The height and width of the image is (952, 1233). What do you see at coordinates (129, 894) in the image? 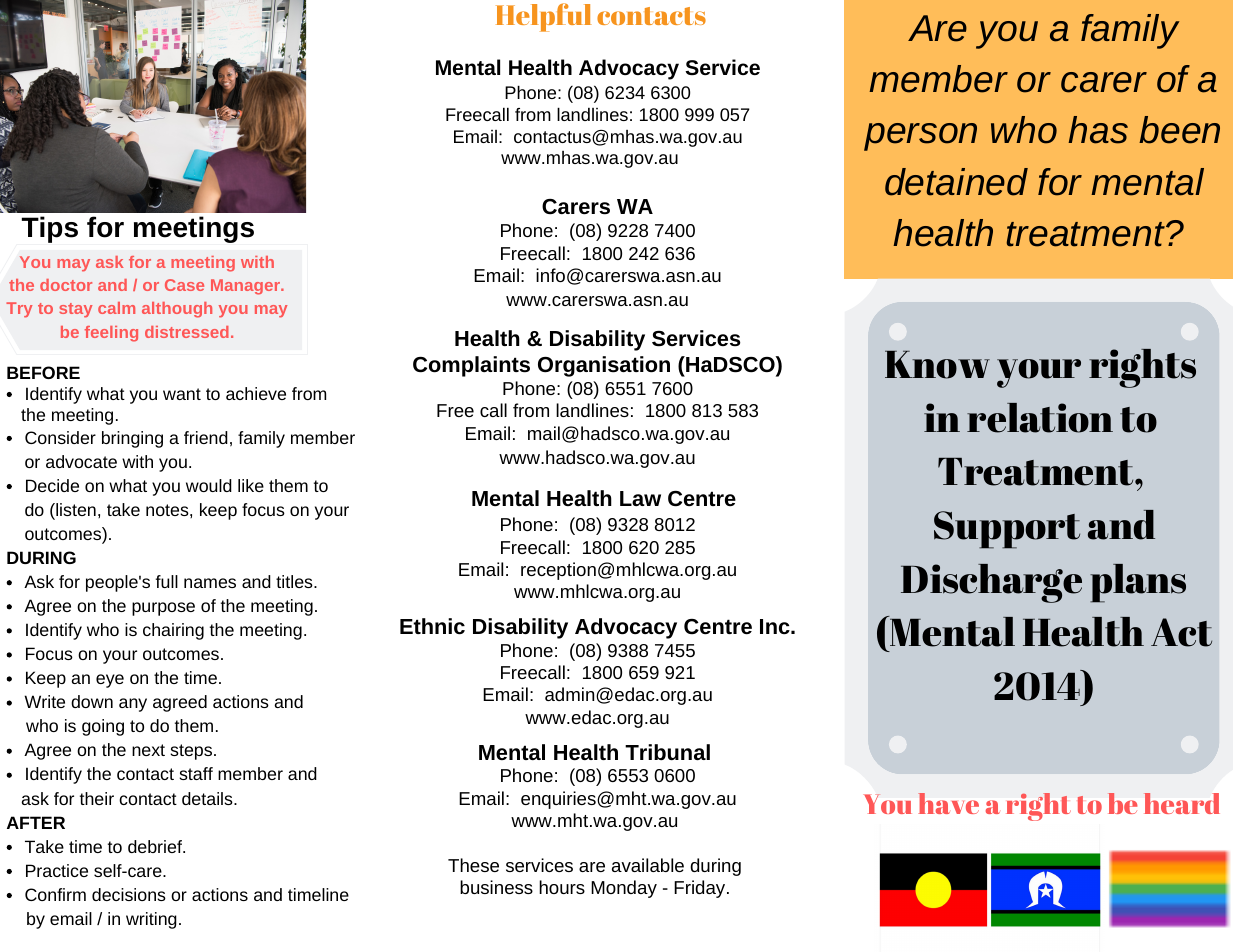
I see `decisions` at bounding box center [129, 894].
